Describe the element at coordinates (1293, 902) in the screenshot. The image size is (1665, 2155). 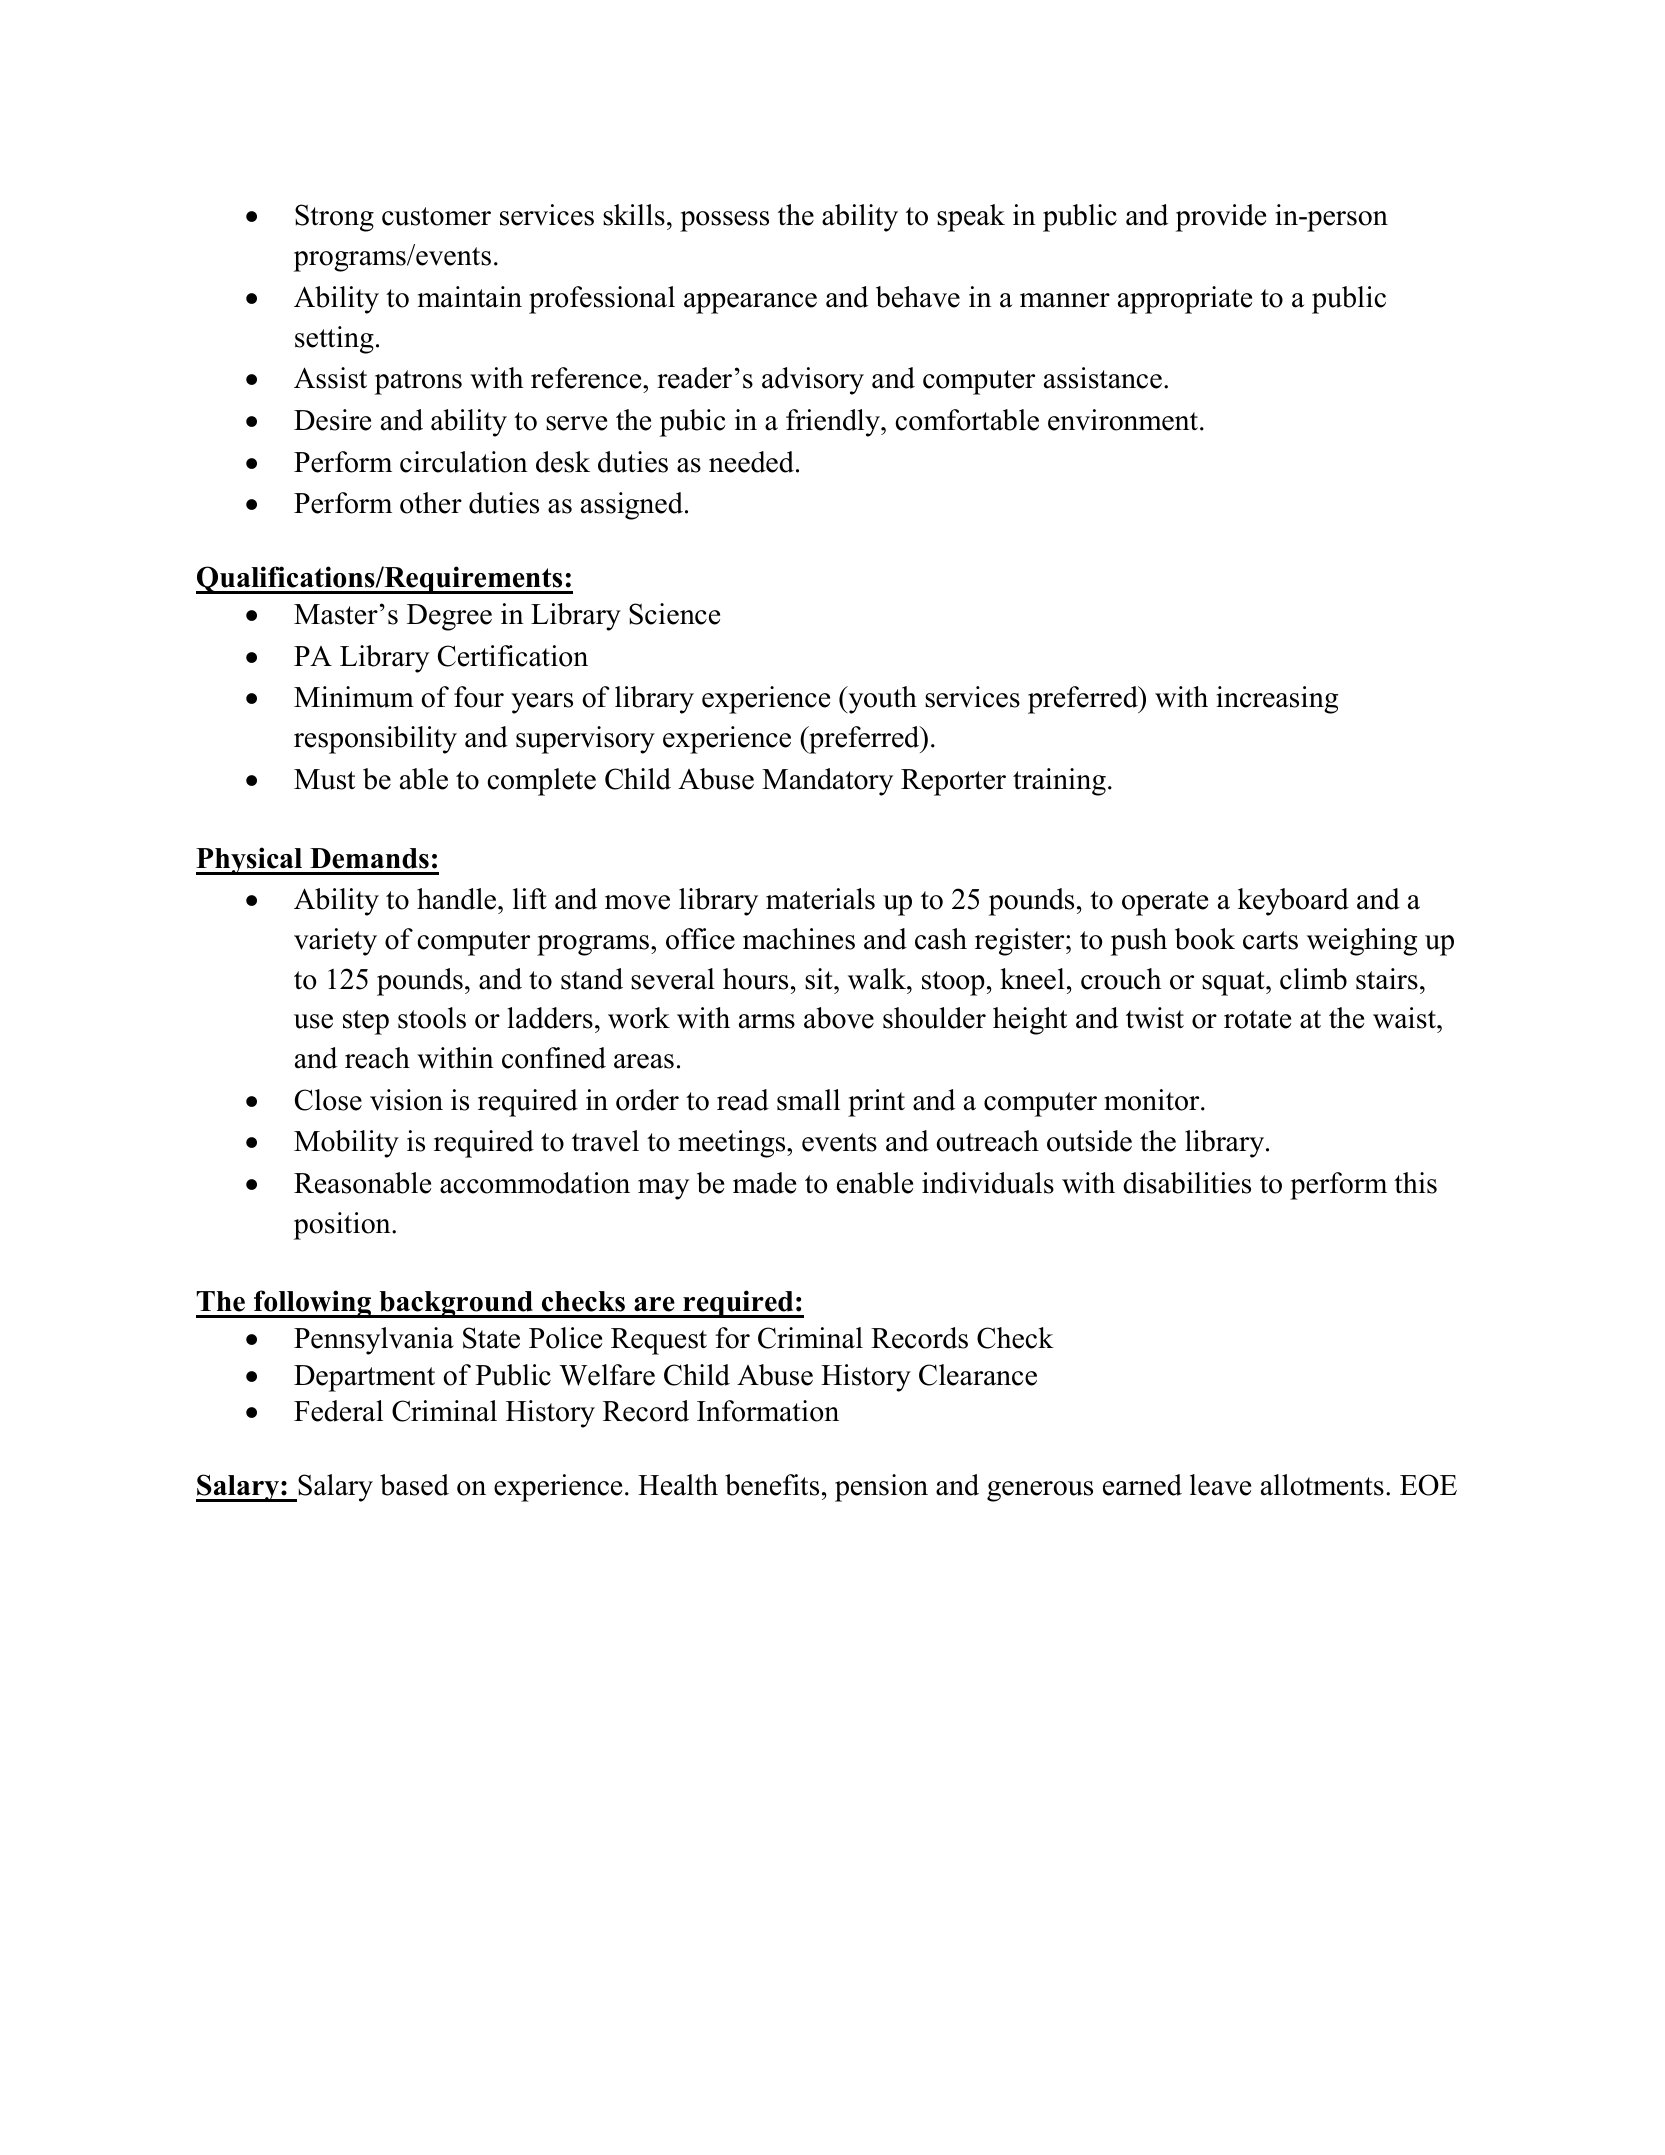
I see `keyboard` at that location.
